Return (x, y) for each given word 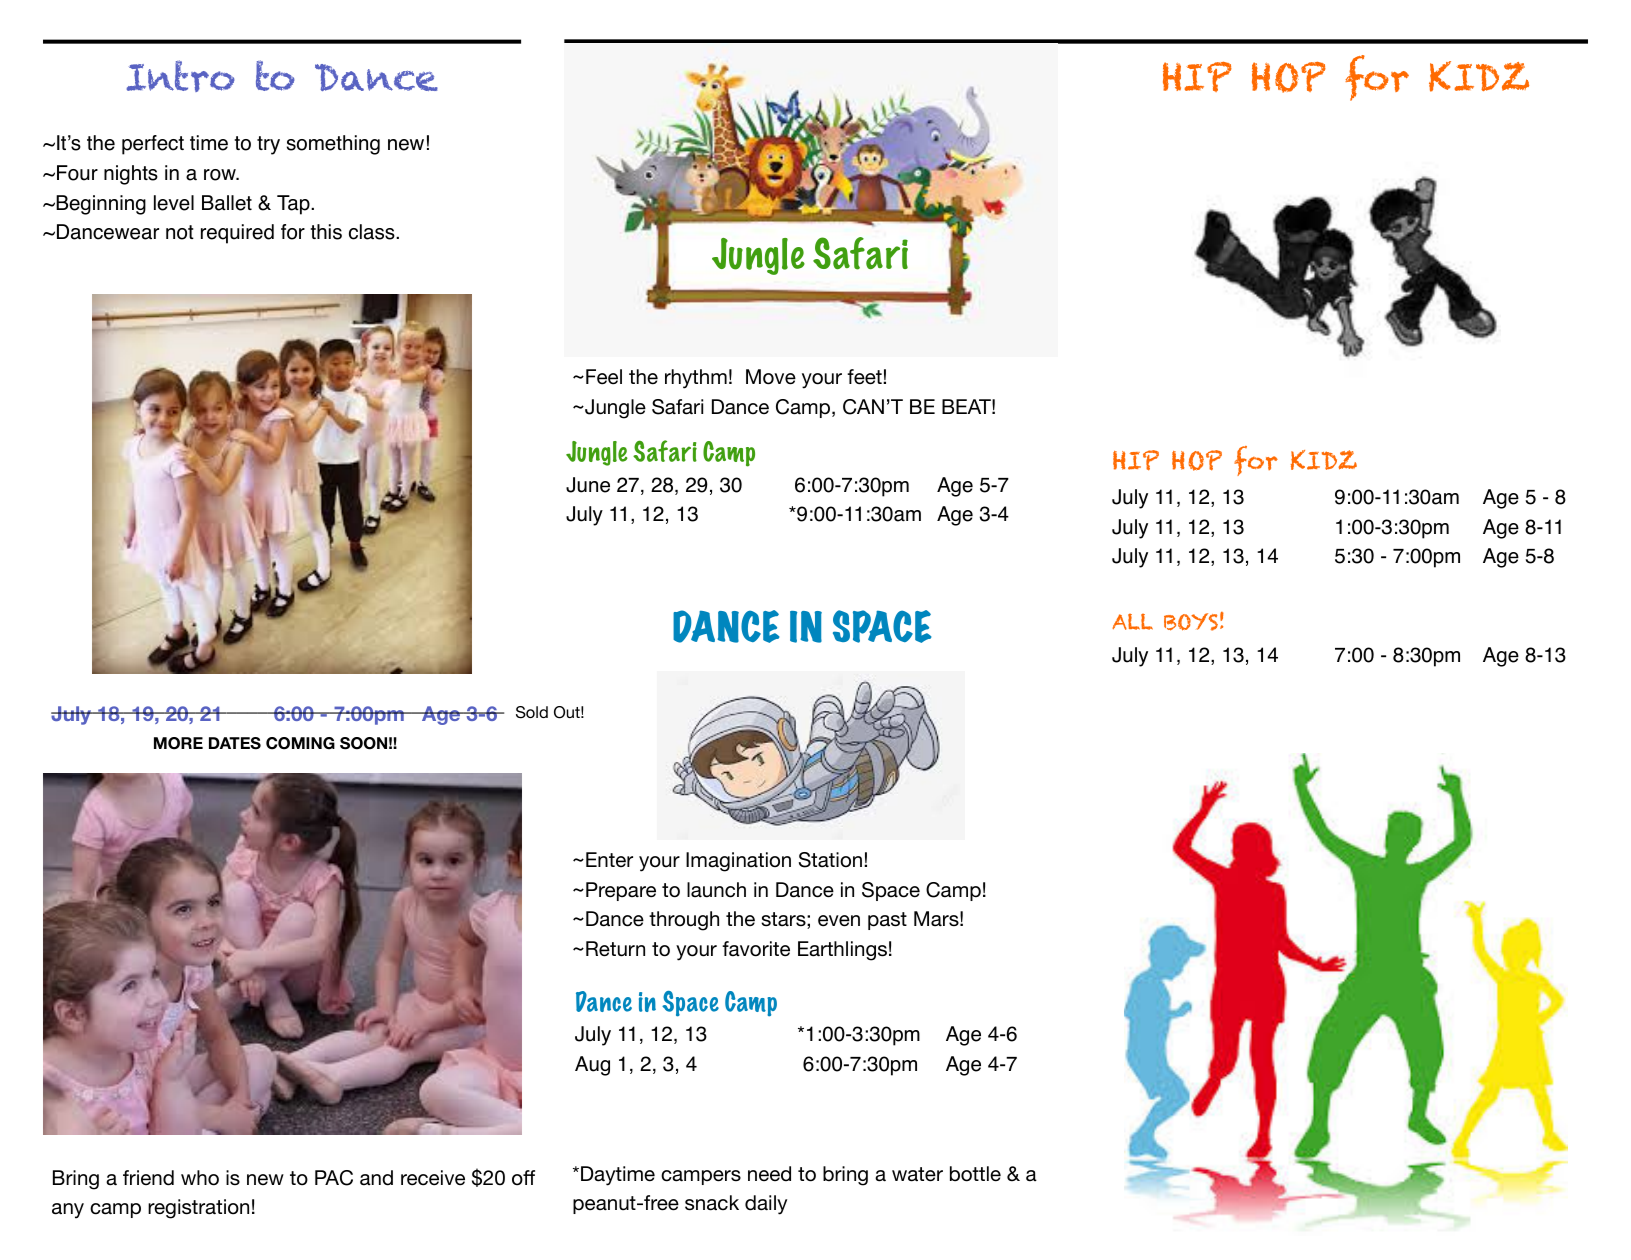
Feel (604, 377)
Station (830, 860)
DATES (235, 743)
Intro (181, 76)
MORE (178, 743)
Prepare (621, 891)
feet (865, 377)
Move (771, 377)
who (200, 1178)
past (887, 921)
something (333, 145)
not (180, 232)
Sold (532, 712)
